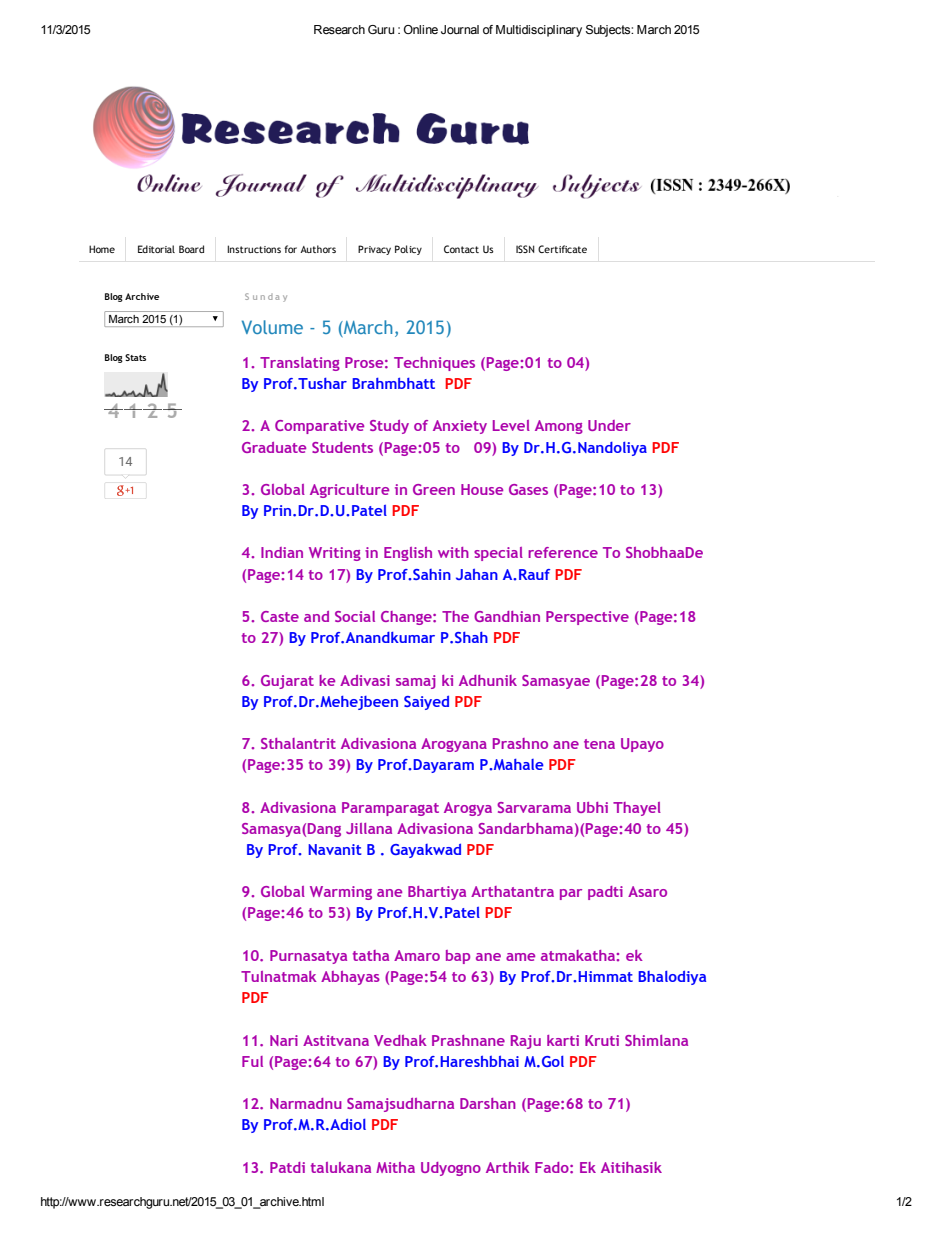  Describe the element at coordinates (156, 249) in the screenshot. I see `Editorial` at that location.
